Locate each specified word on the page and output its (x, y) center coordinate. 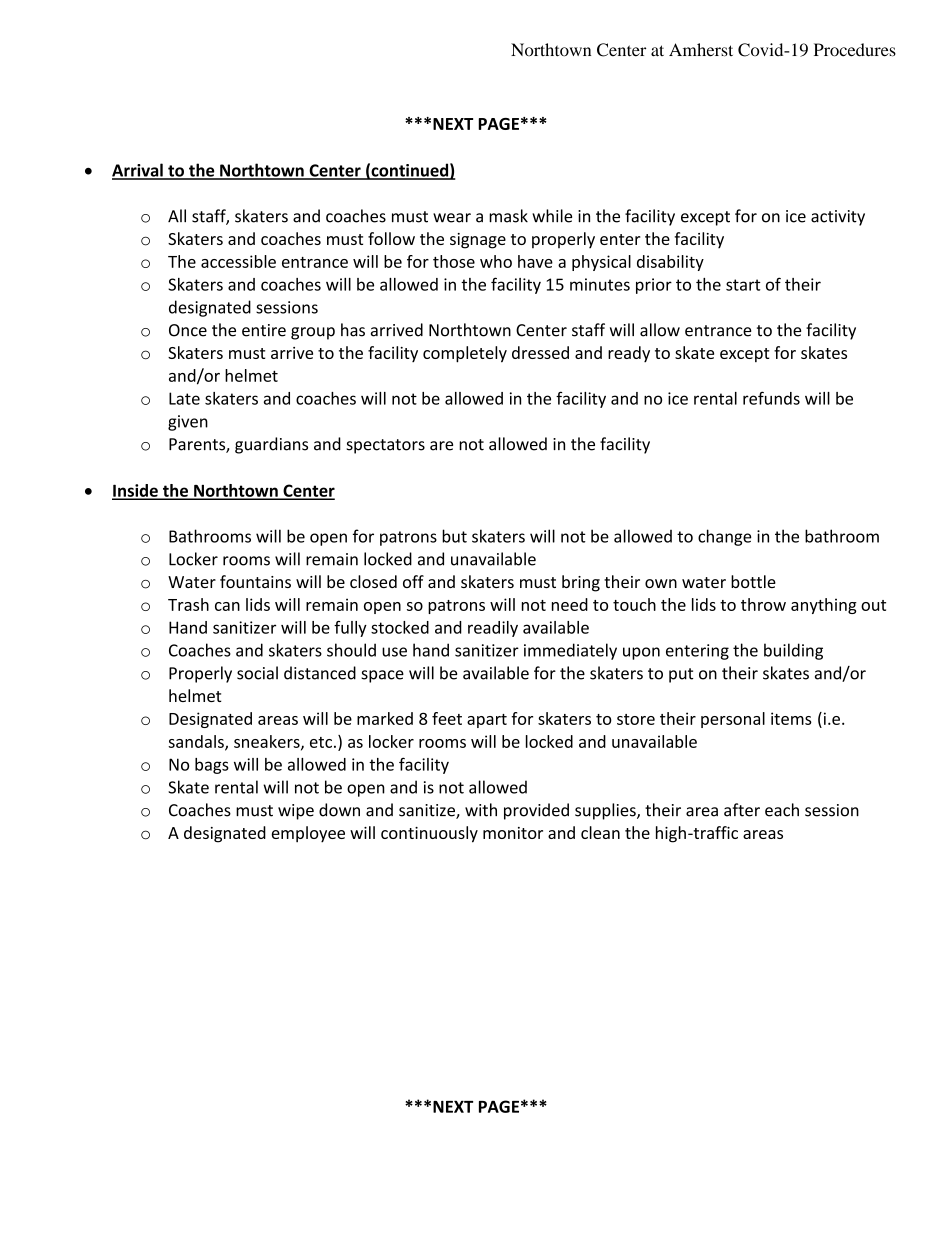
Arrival (138, 171)
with (481, 810)
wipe (296, 812)
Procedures (855, 50)
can (227, 606)
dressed (540, 352)
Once (188, 330)
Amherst (701, 50)
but (454, 536)
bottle (753, 581)
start (743, 285)
